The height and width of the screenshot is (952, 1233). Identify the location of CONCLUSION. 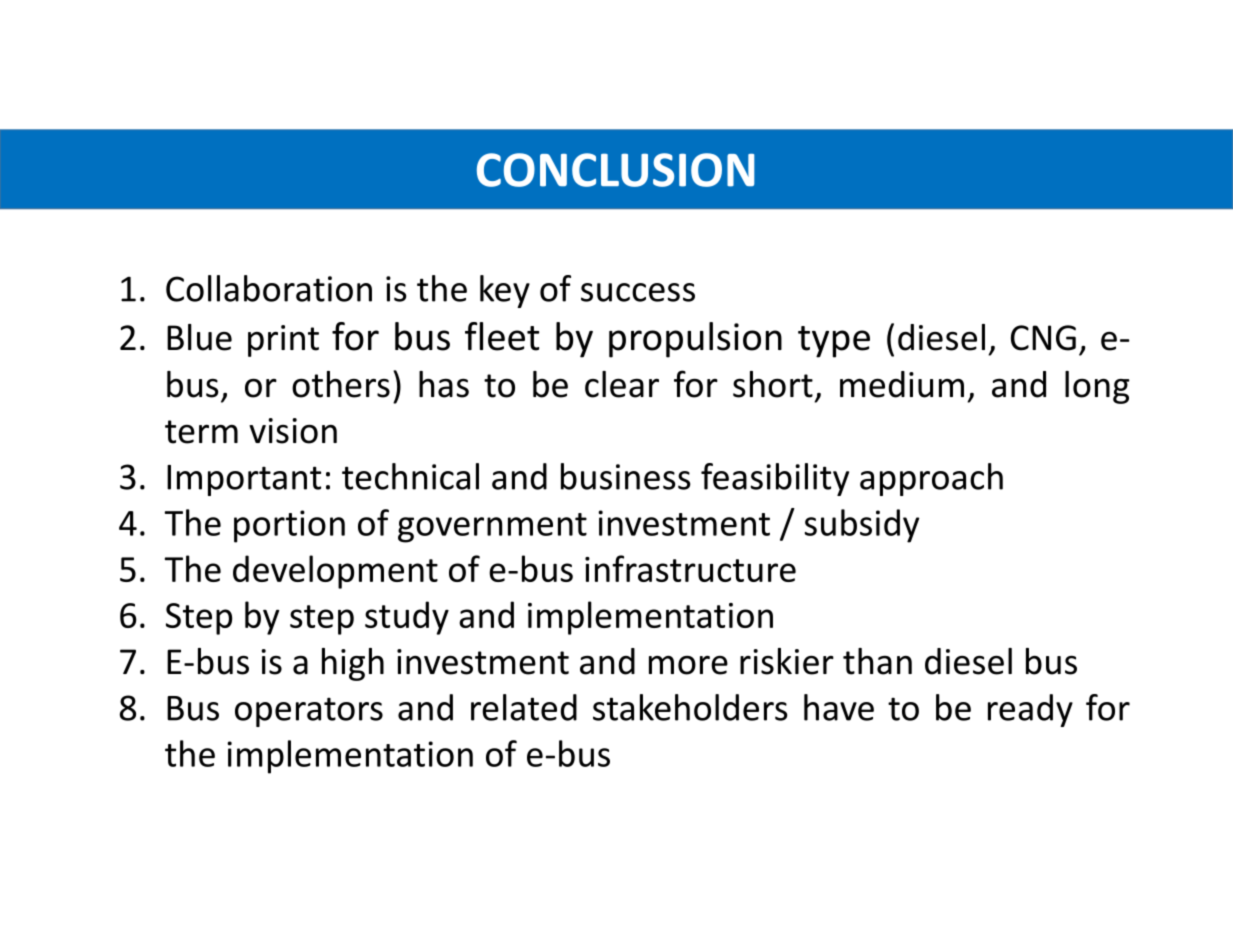
(615, 170).
